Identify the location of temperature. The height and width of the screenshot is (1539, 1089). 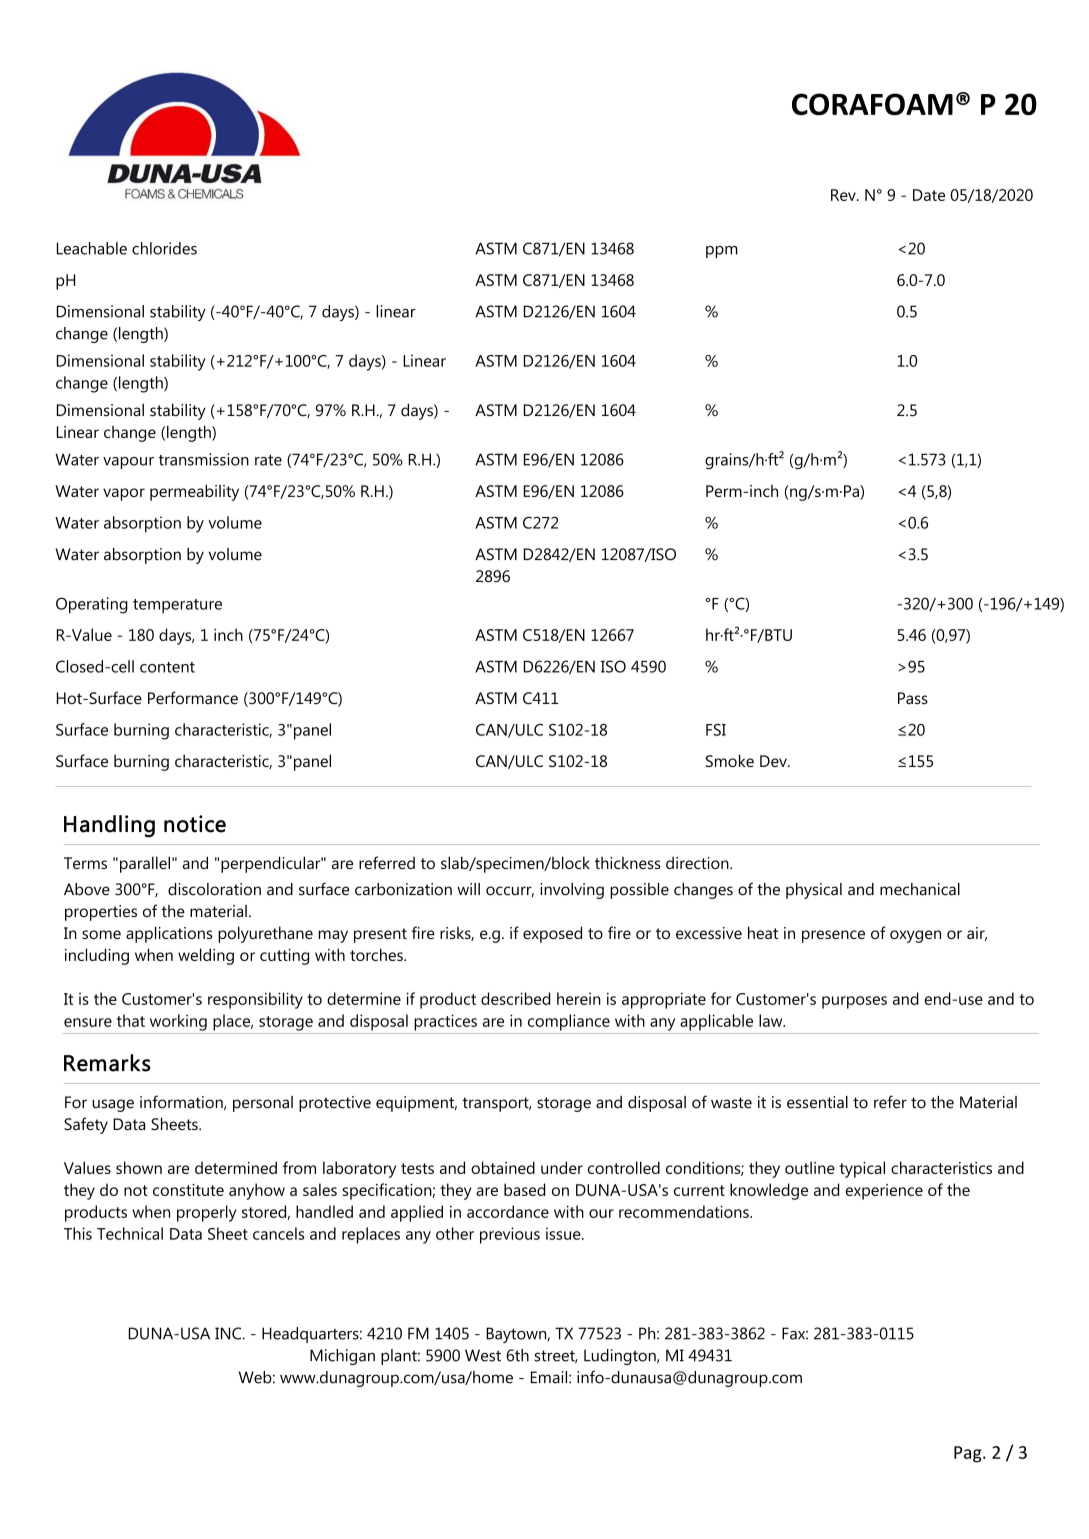
(177, 606).
